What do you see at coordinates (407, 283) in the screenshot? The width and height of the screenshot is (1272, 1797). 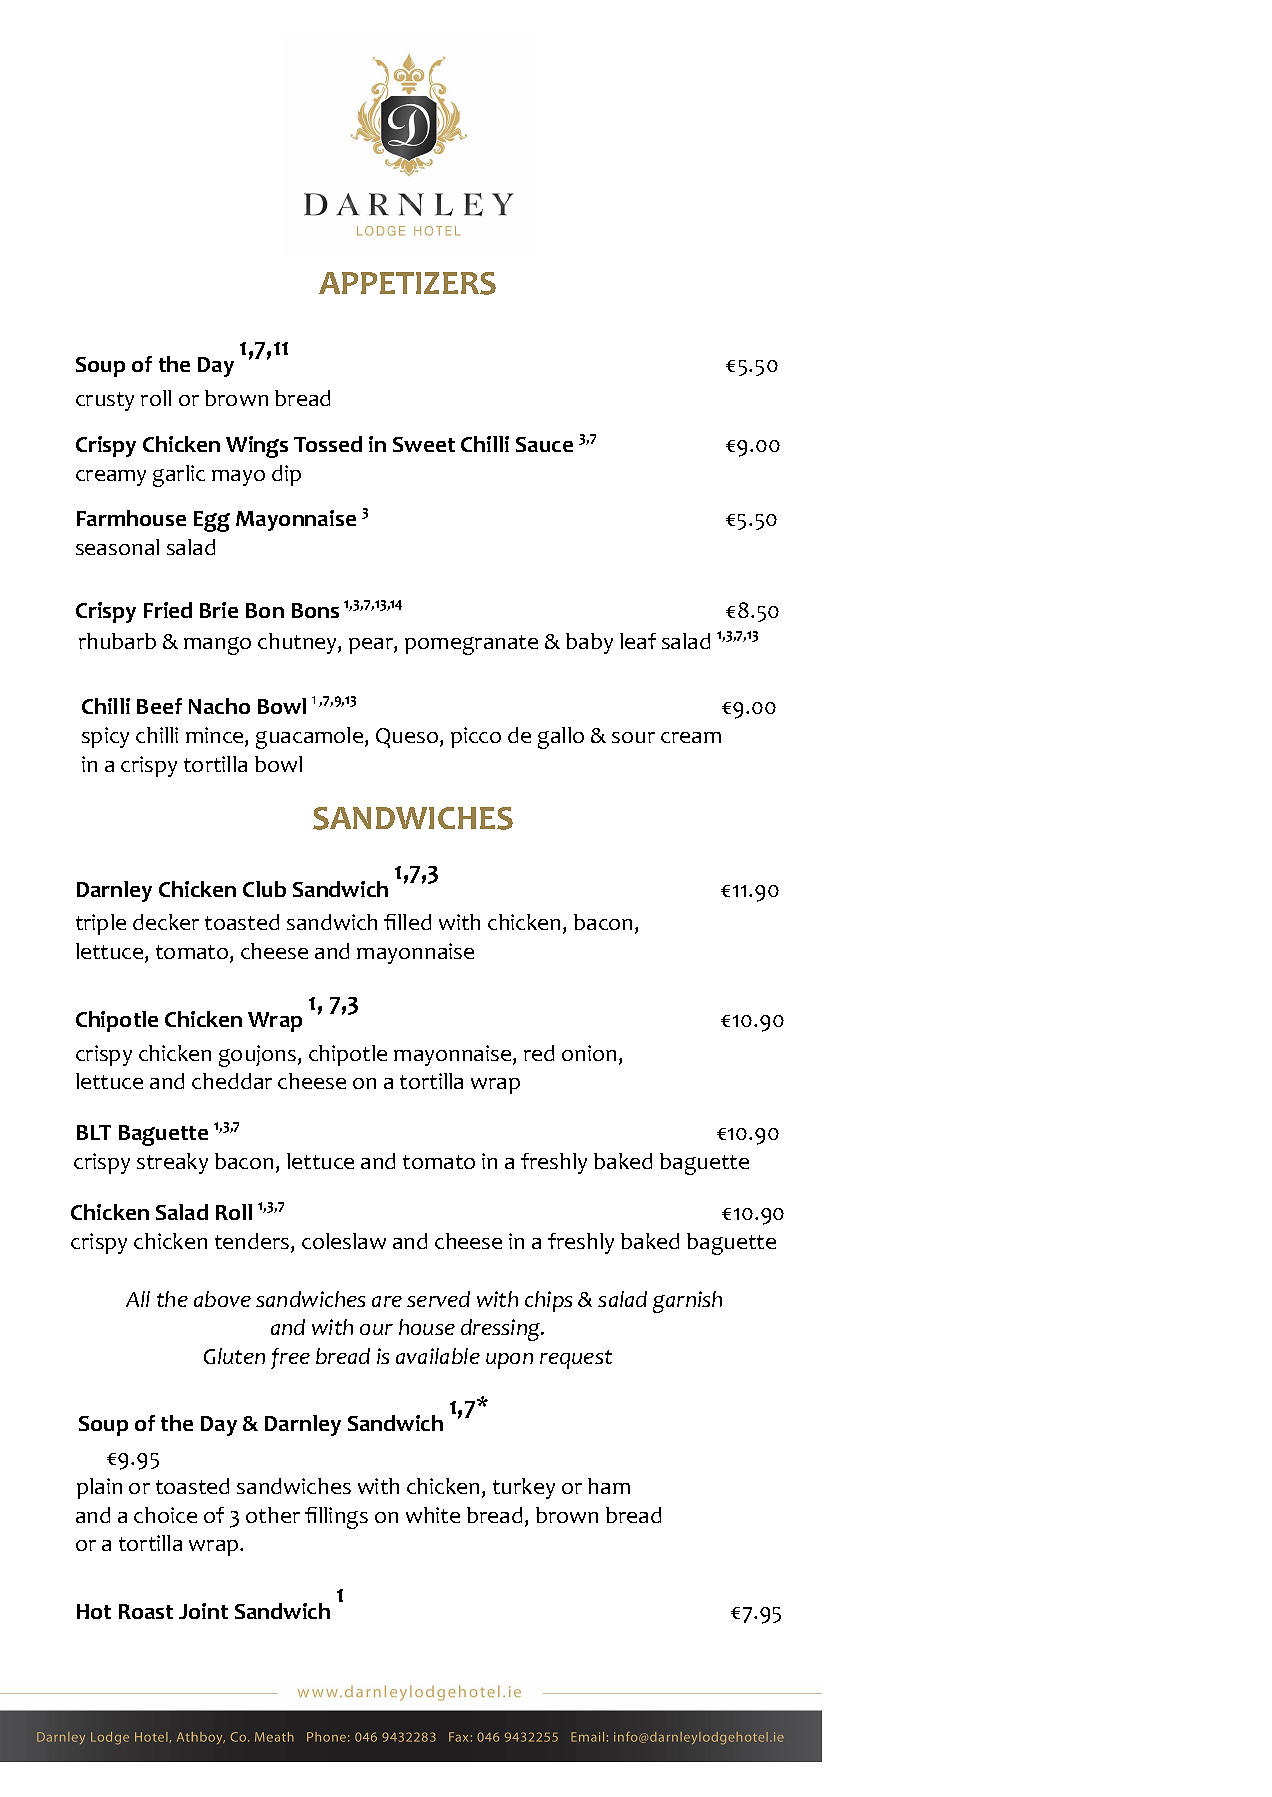 I see `APPETIZERS` at bounding box center [407, 283].
